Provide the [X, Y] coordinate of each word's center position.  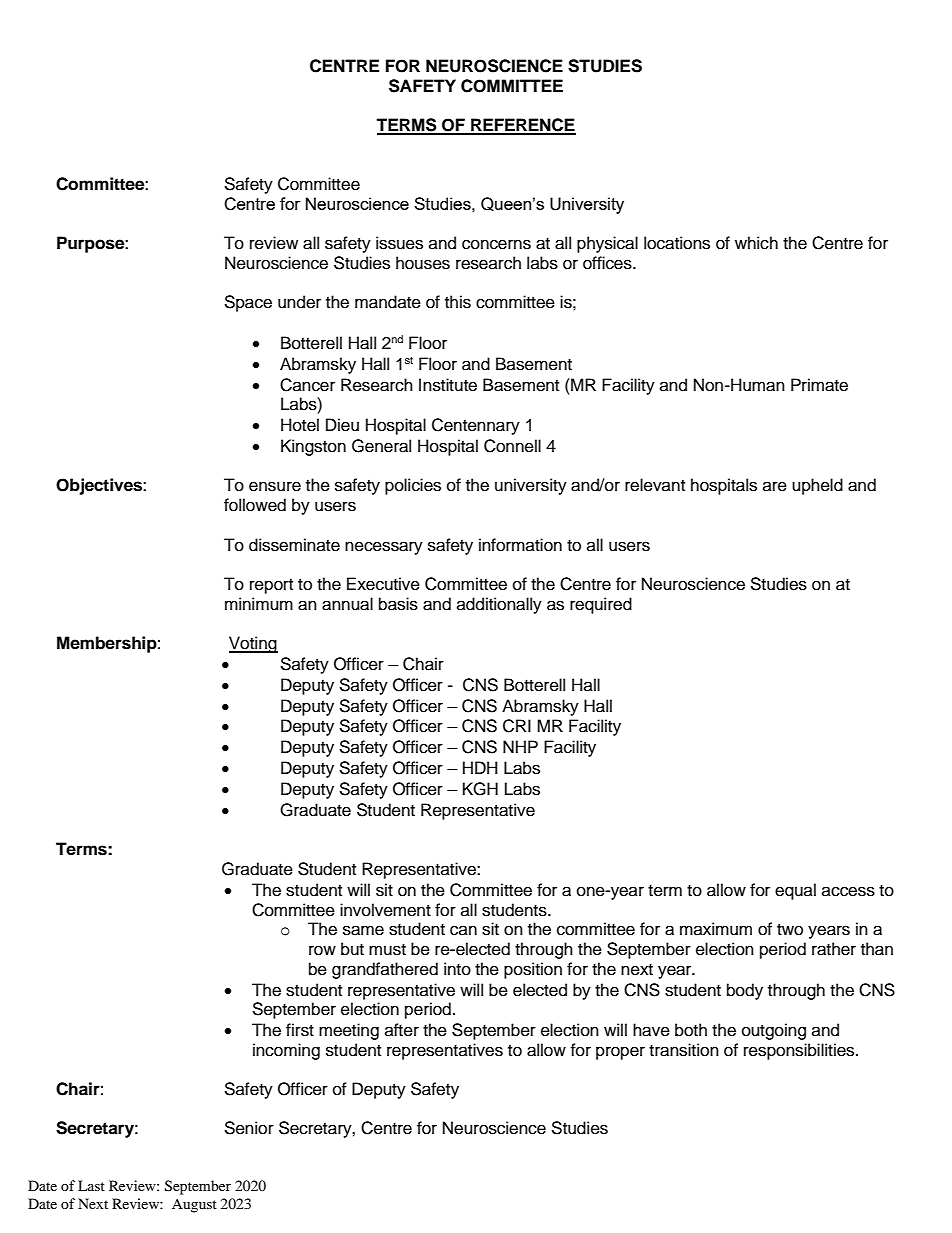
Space [248, 303]
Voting [253, 644]
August [194, 1206]
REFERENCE [522, 126]
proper [620, 1053]
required [601, 605]
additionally [499, 605]
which [756, 243]
